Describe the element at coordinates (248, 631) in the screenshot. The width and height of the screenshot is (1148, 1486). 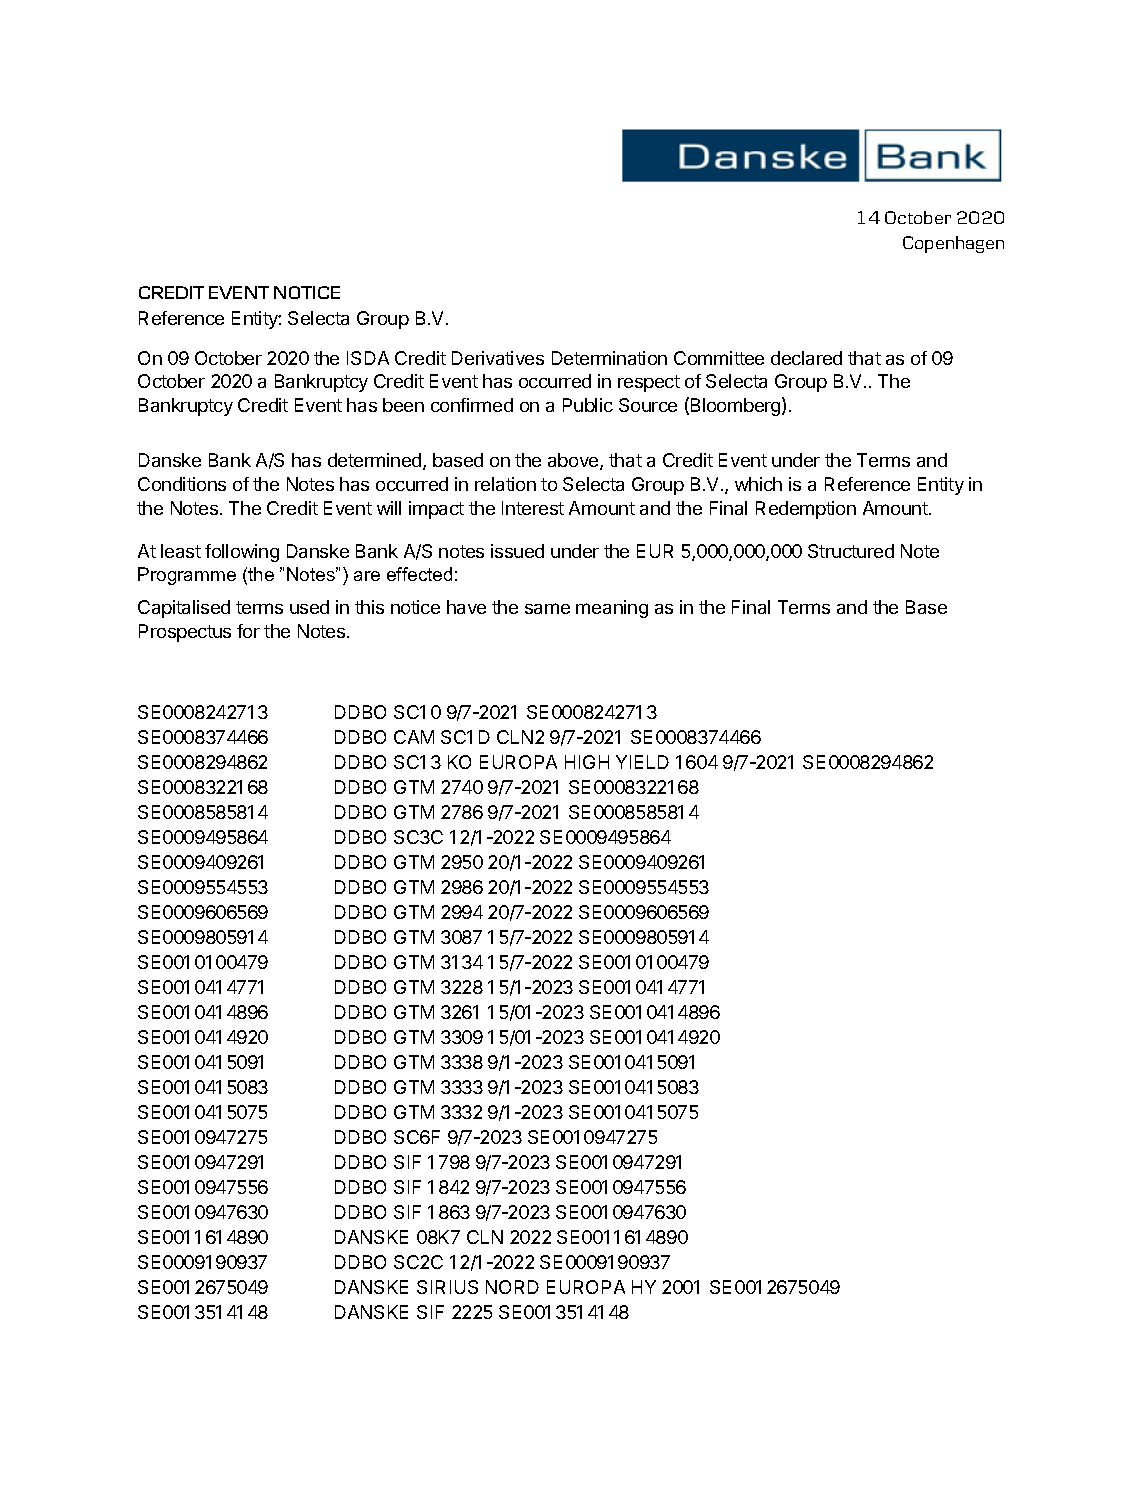
I see `for` at that location.
